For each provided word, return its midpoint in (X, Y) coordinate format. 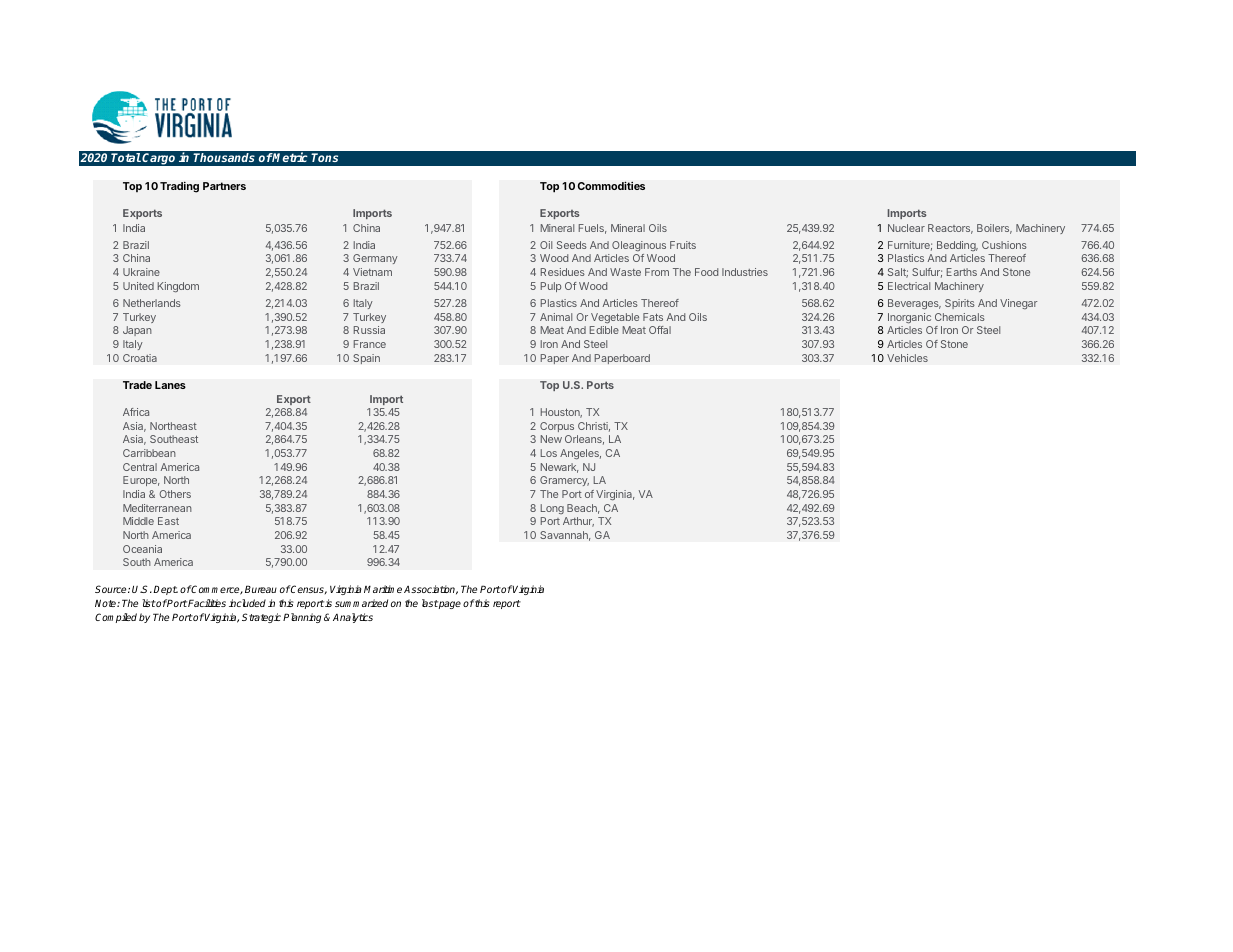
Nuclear (906, 228)
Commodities (611, 185)
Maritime (383, 589)
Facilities (207, 603)
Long (552, 509)
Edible (604, 330)
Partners (224, 186)
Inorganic (909, 318)
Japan (137, 331)
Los (549, 453)
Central (140, 467)
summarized (361, 603)
